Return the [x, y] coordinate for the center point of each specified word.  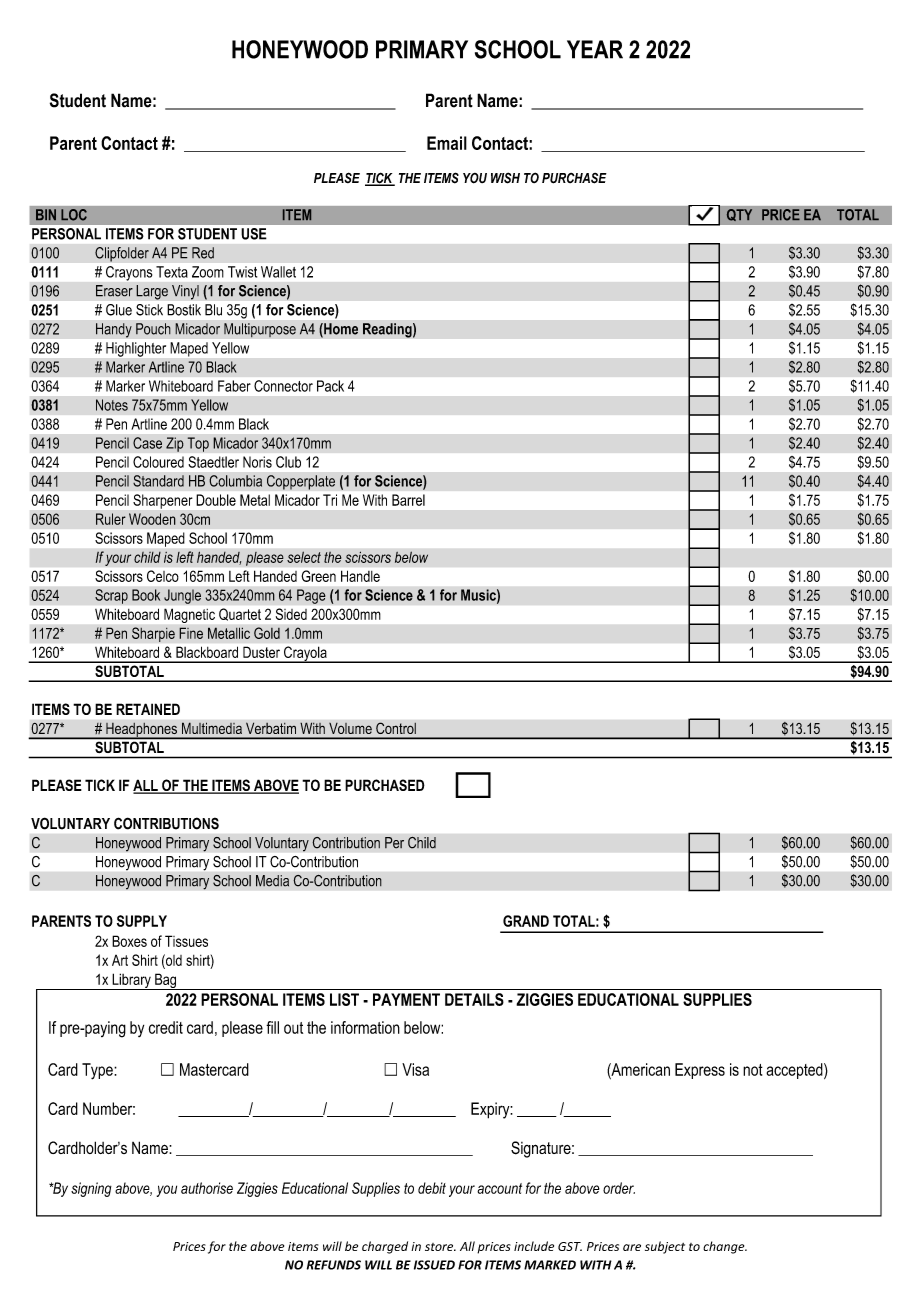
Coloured [158, 462]
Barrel [408, 500]
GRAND [526, 921]
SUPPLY [142, 921]
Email [447, 143]
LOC [74, 215]
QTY [739, 215]
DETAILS [474, 999]
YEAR [595, 49]
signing [91, 1189]
